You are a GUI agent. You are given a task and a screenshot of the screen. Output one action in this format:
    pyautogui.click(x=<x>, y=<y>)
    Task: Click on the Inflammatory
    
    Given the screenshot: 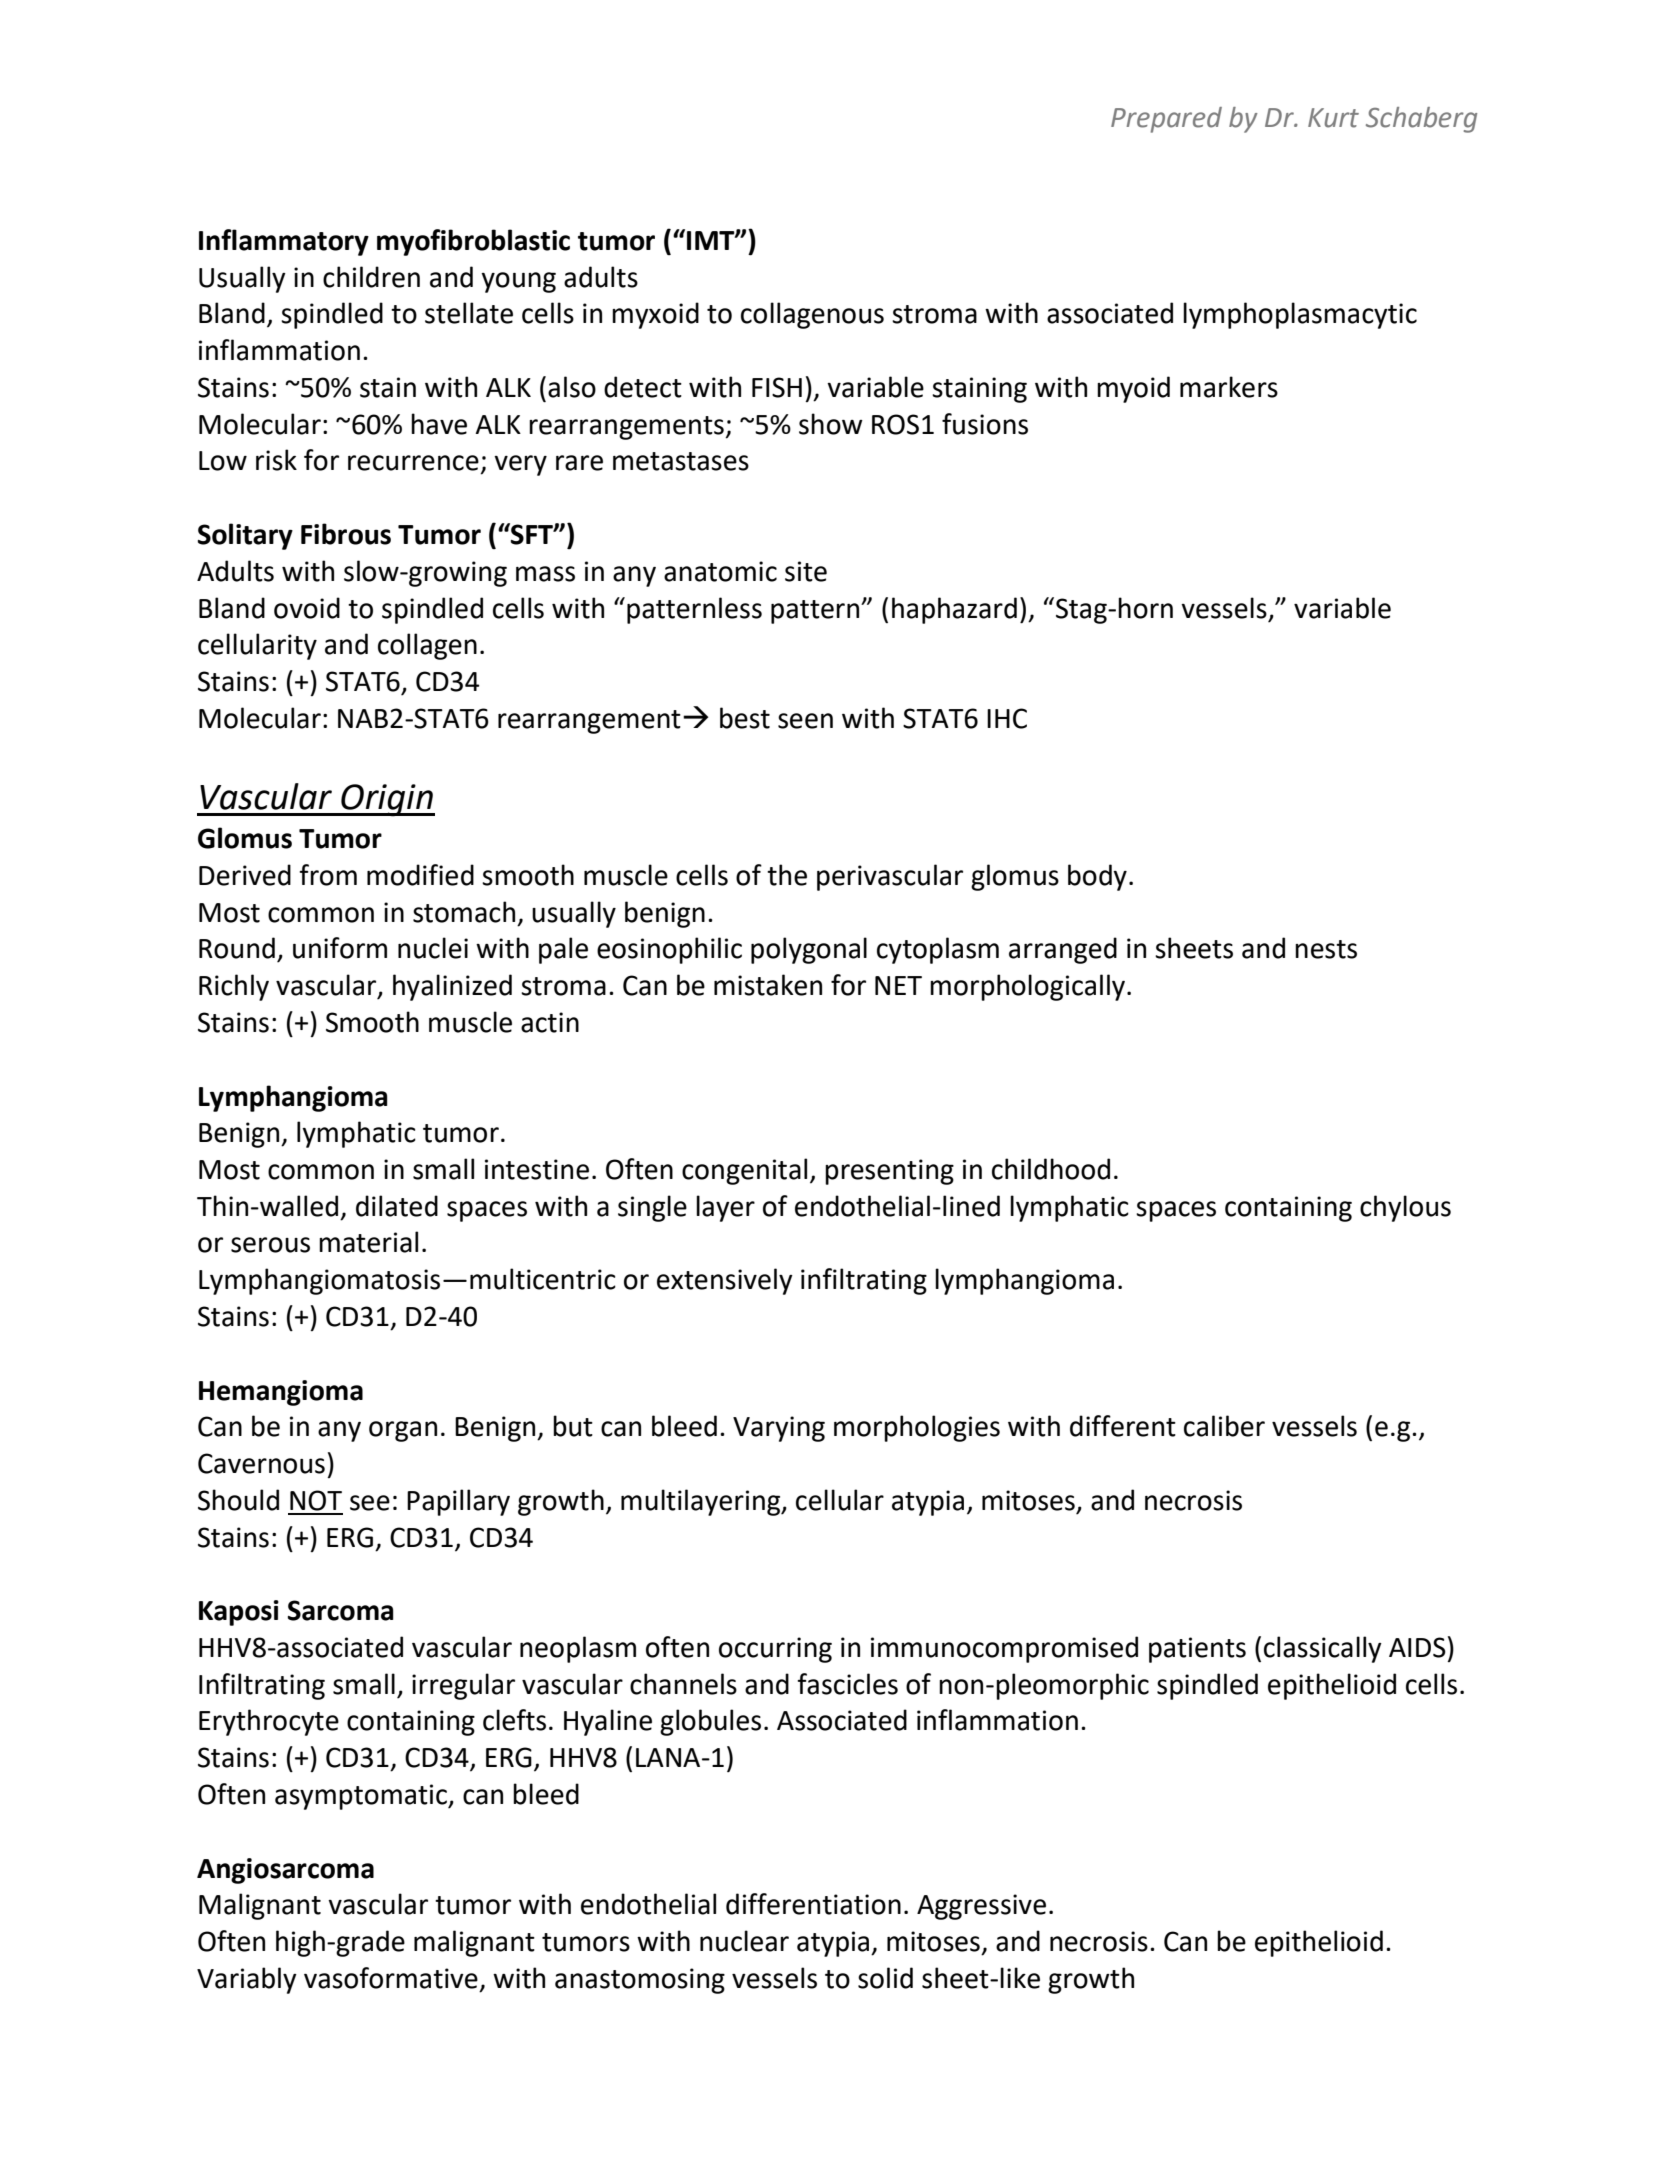 What is the action you would take?
    pyautogui.click(x=284, y=242)
